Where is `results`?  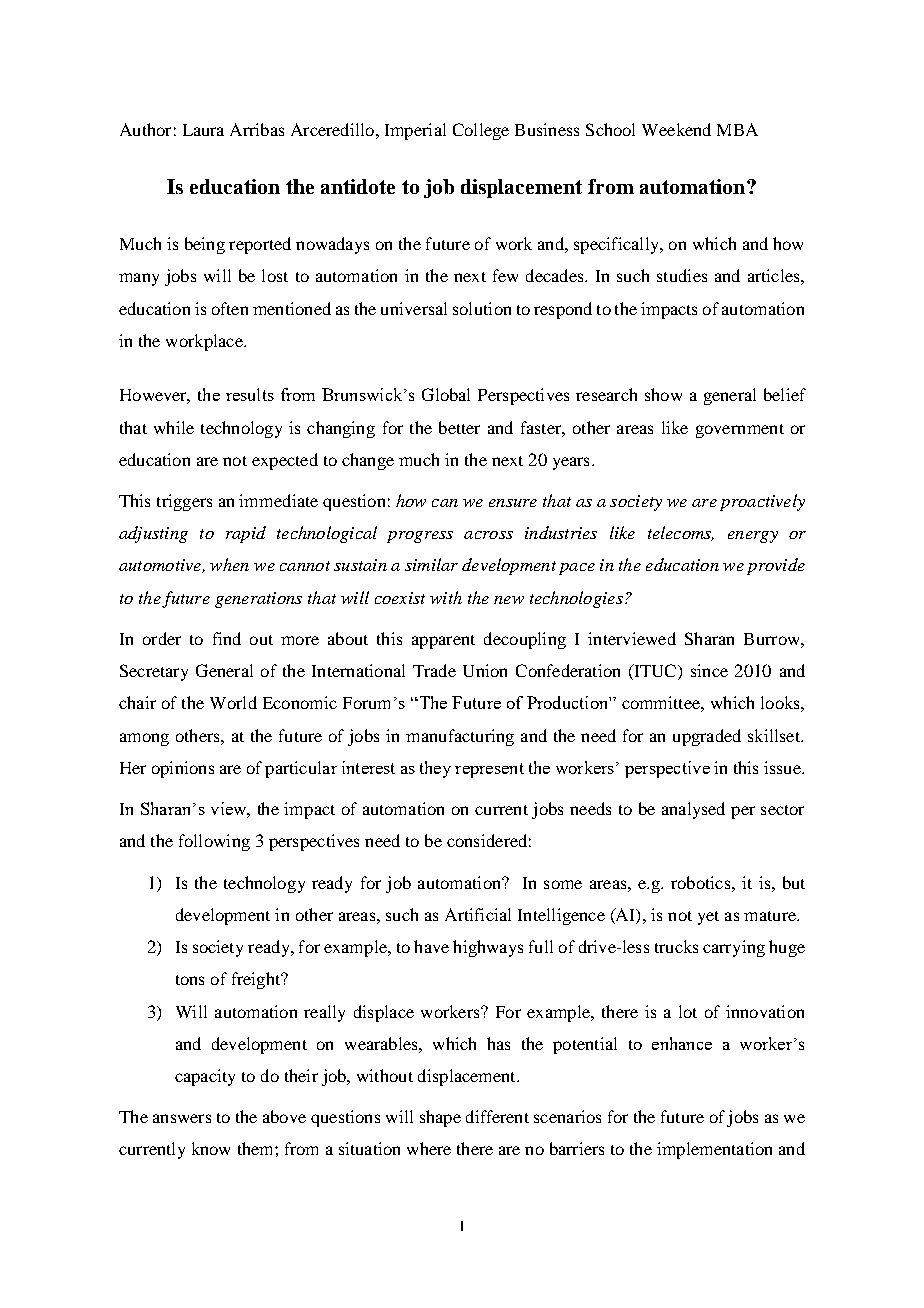
results is located at coordinates (250, 394).
